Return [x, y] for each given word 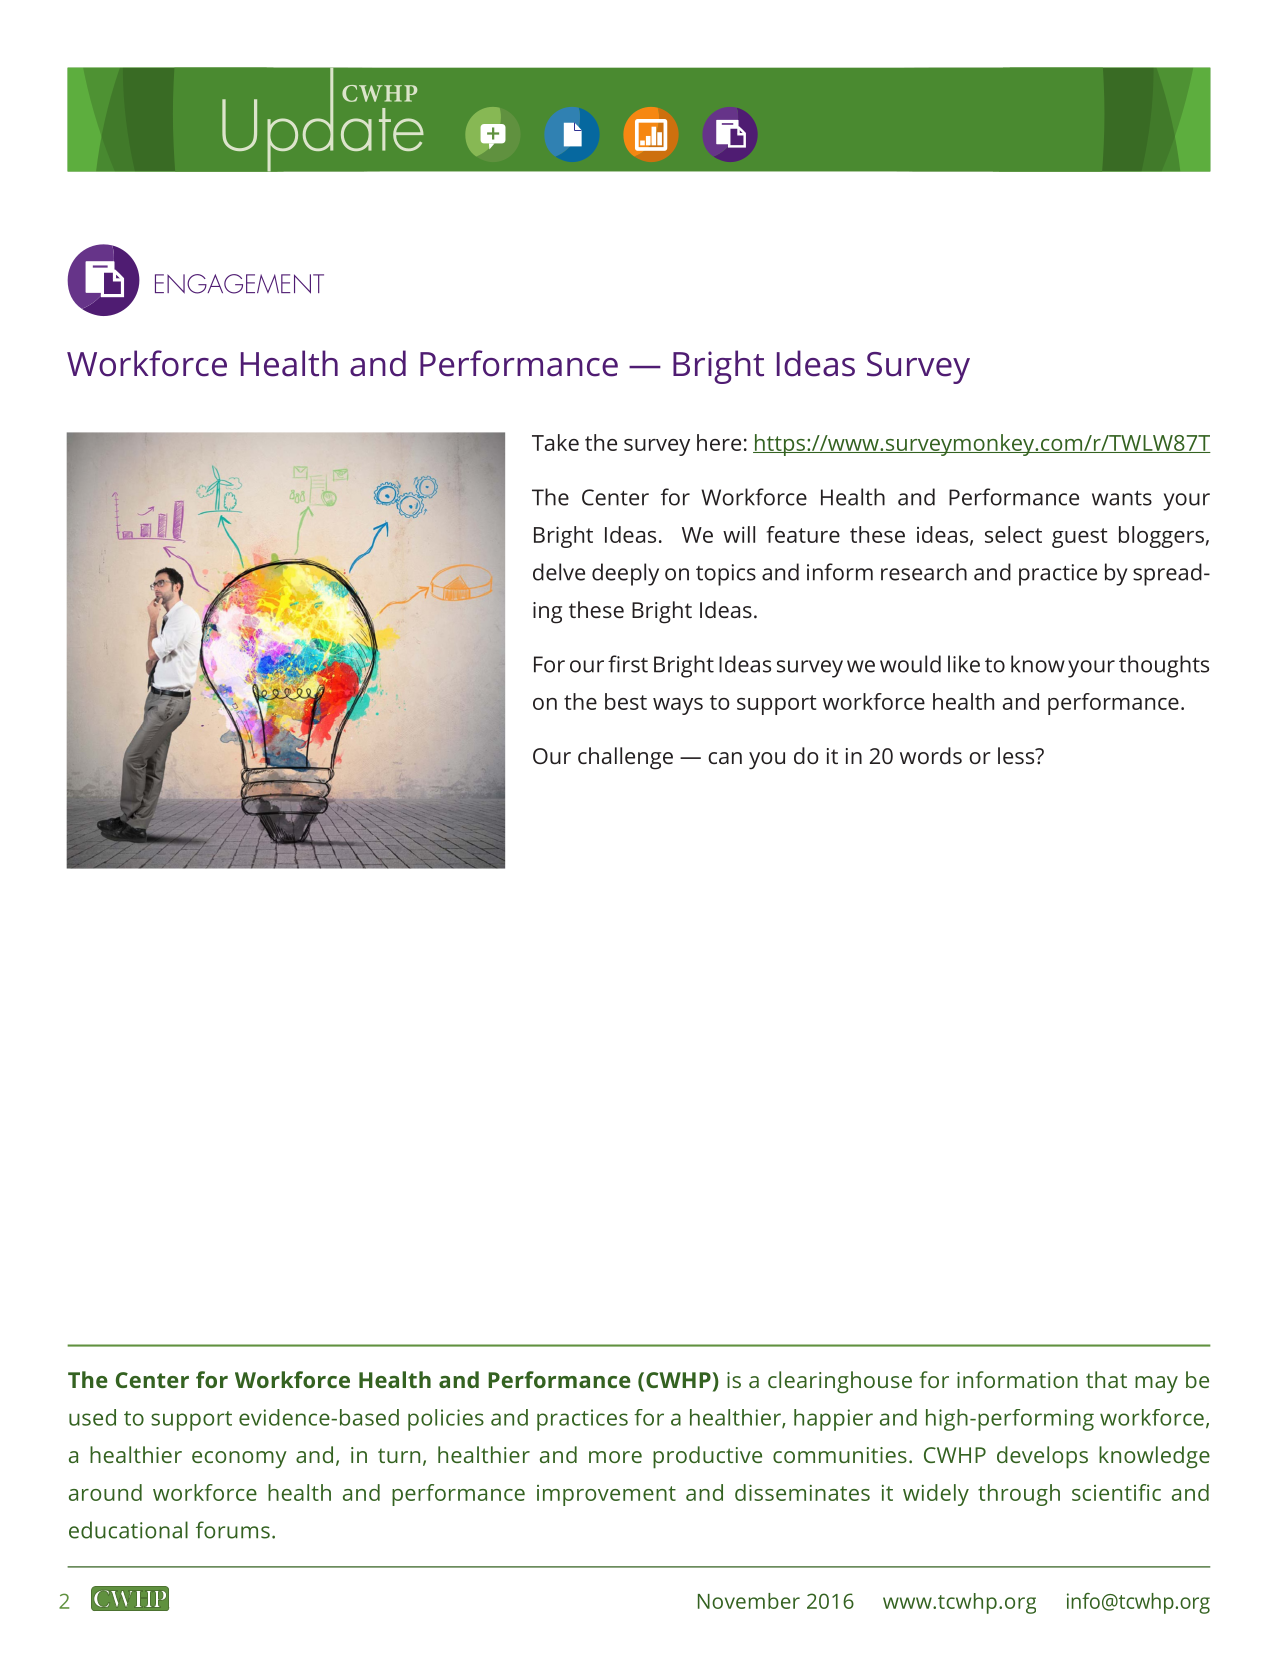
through [1019, 1495]
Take [555, 442]
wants [1122, 498]
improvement [606, 1495]
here [719, 442]
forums [233, 1530]
